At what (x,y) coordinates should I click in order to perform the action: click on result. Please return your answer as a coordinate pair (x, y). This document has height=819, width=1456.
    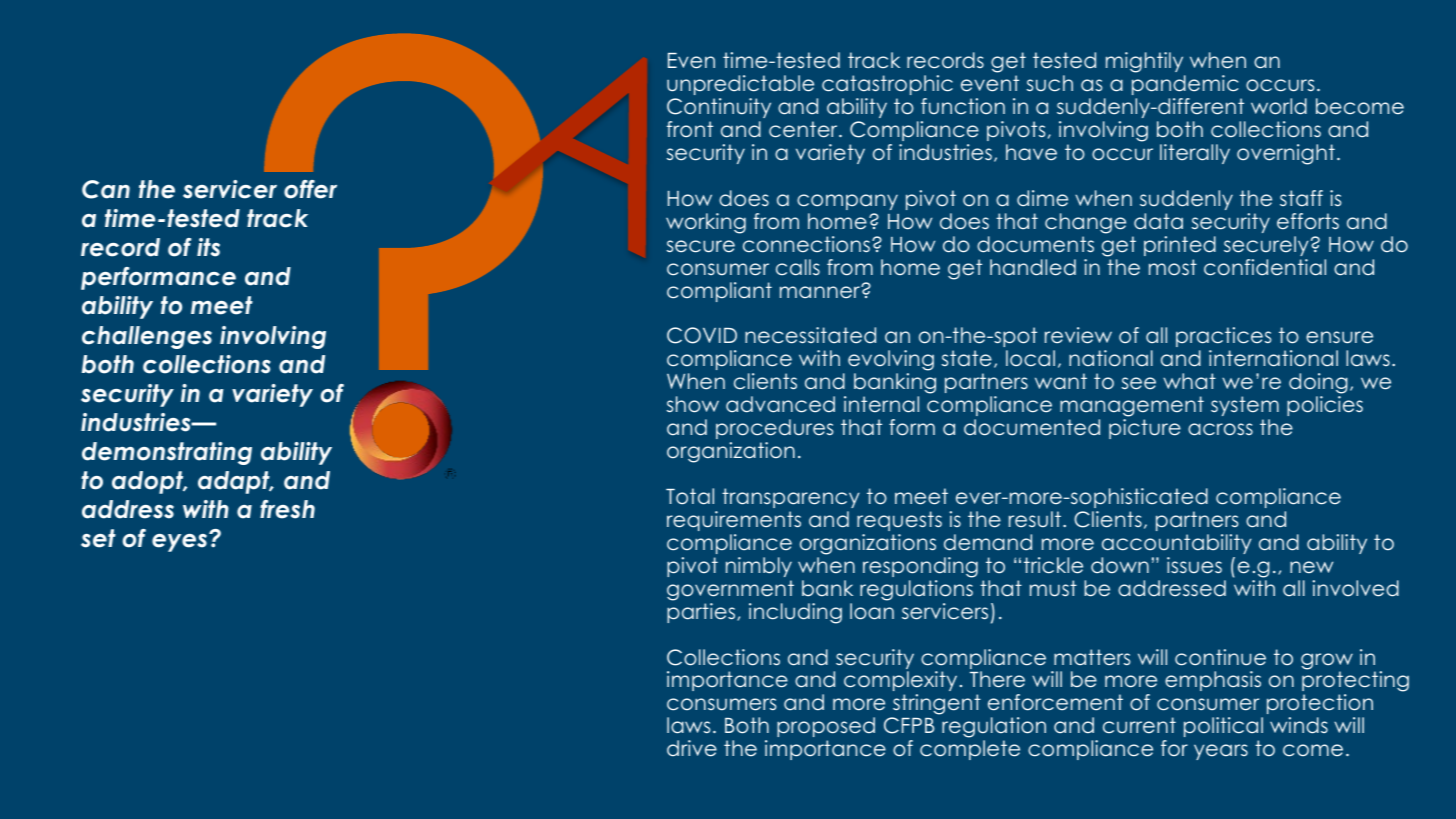
    Looking at the image, I should click on (1035, 519).
